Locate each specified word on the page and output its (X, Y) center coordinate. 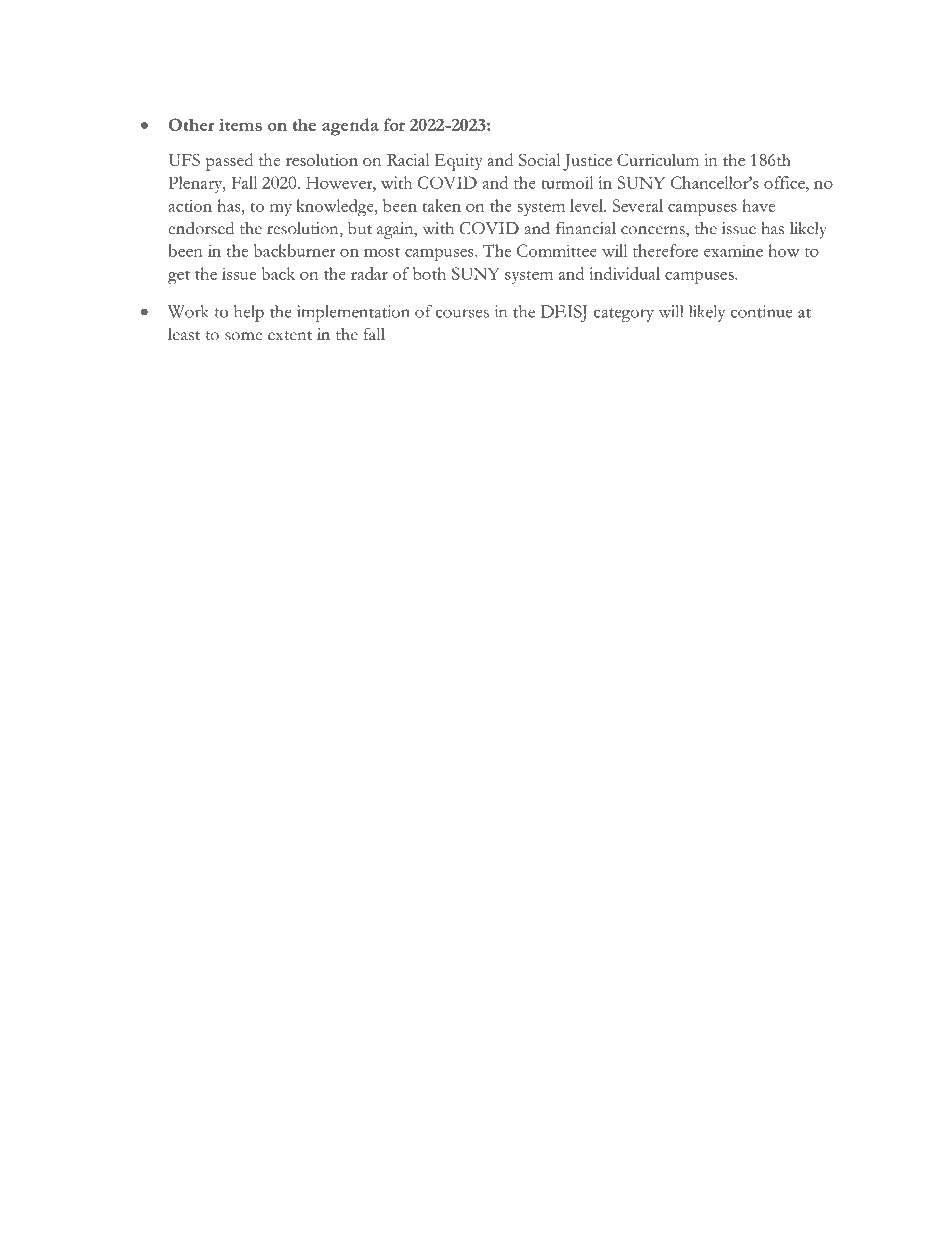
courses (462, 313)
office (785, 182)
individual (624, 273)
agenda (350, 127)
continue (761, 311)
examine (733, 250)
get (179, 278)
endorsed (201, 228)
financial (586, 228)
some (243, 336)
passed (229, 162)
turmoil (567, 182)
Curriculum (658, 159)
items (240, 124)
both (429, 273)
